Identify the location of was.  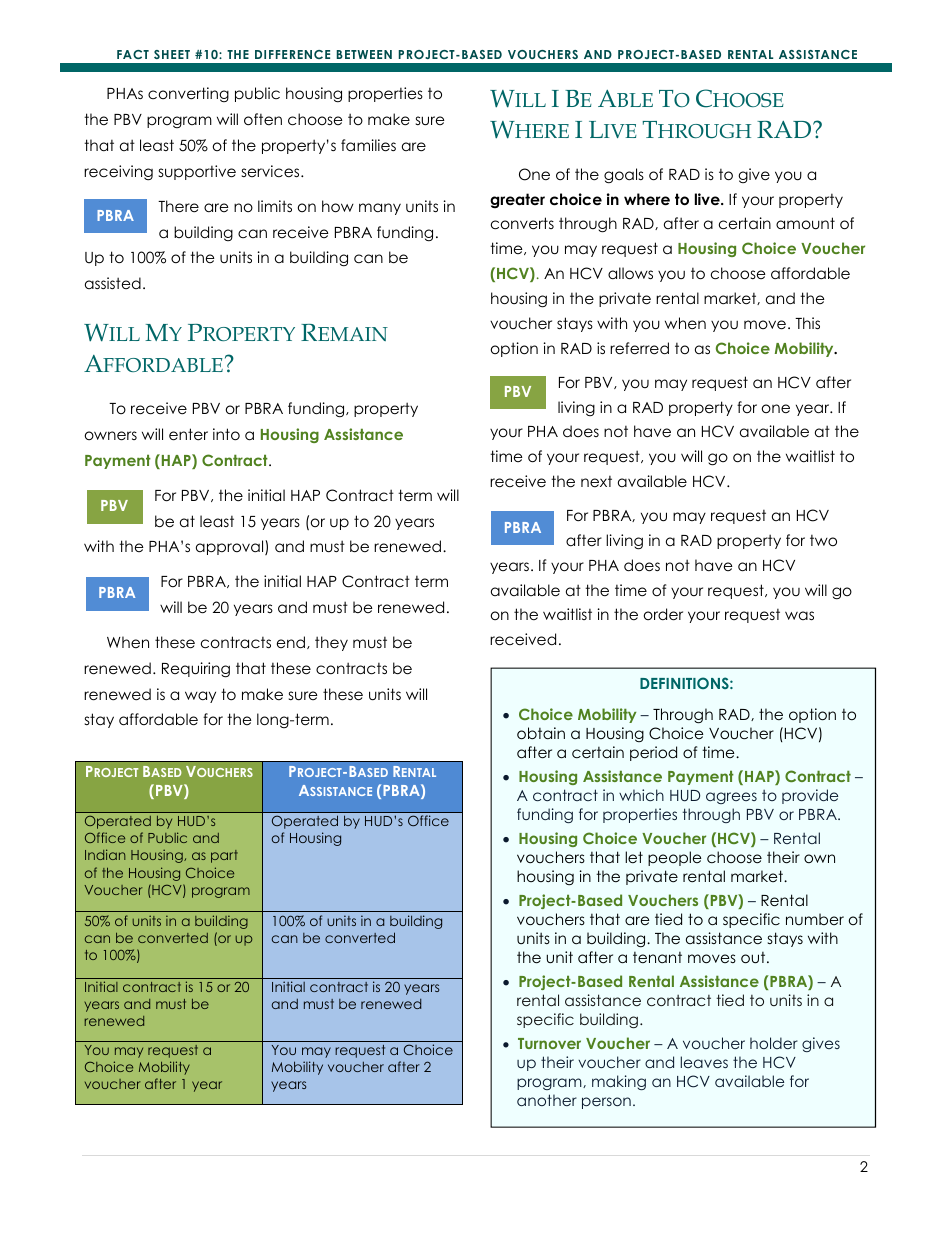
(799, 615).
